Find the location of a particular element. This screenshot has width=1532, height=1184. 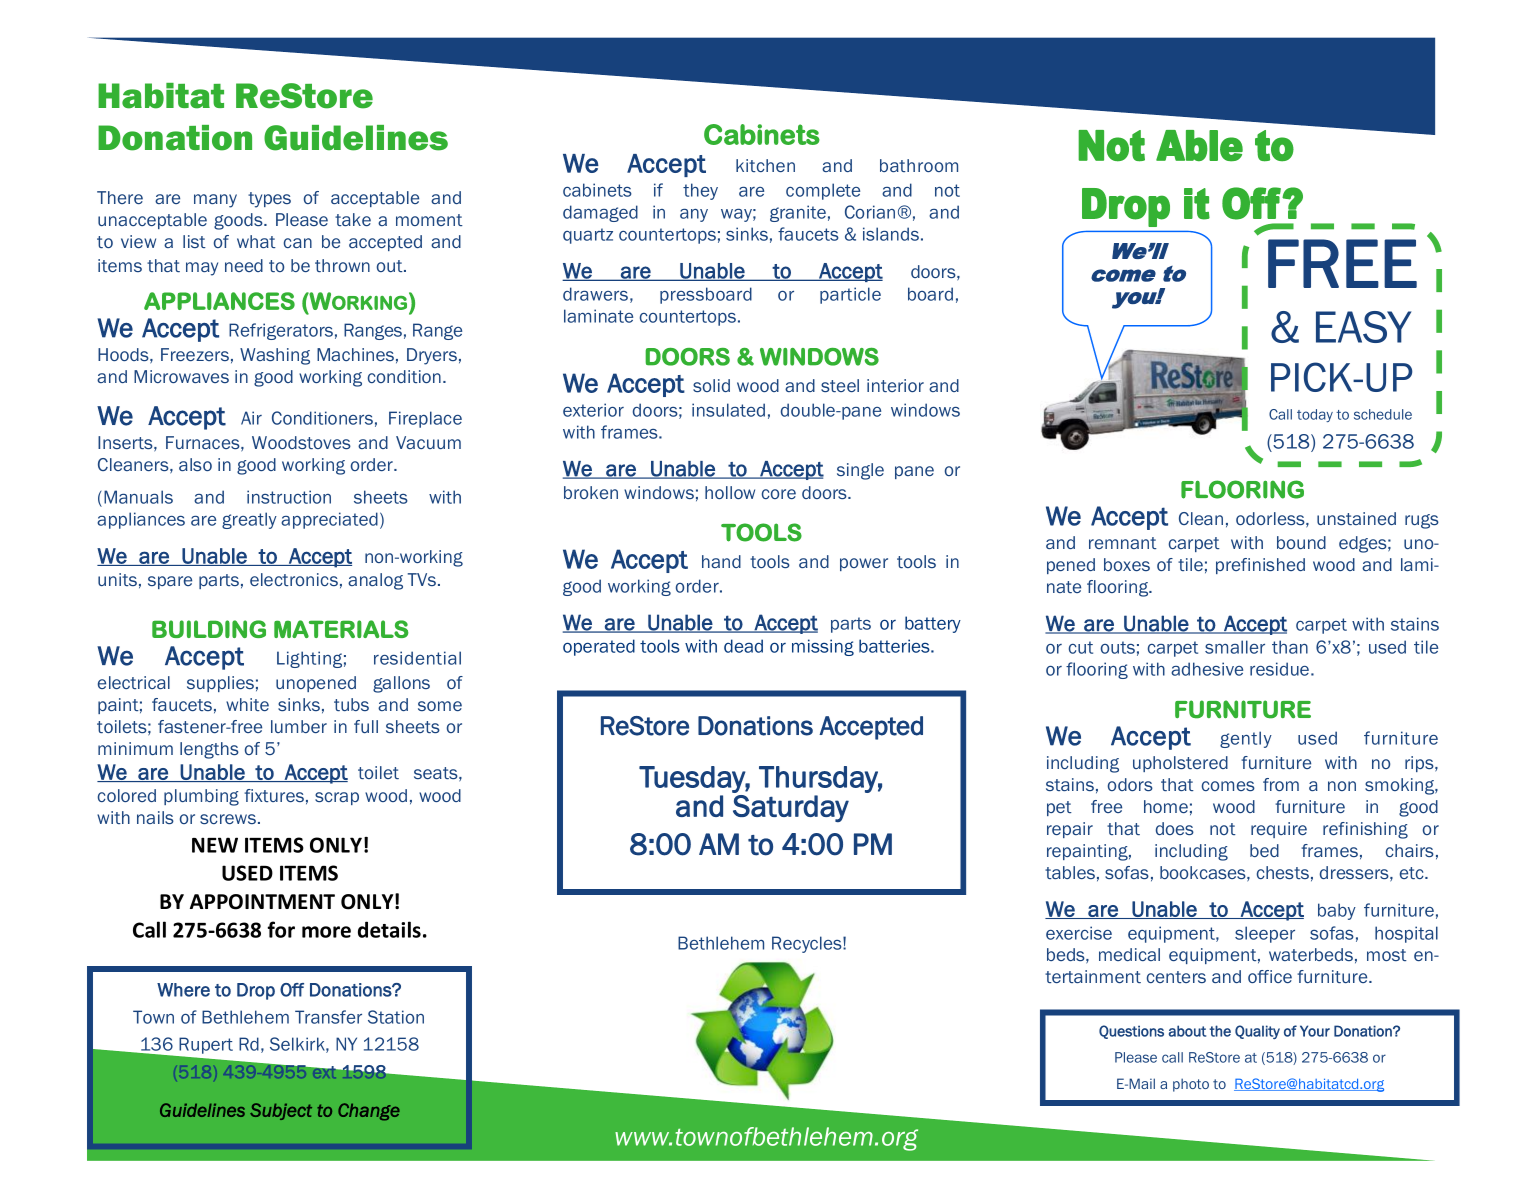

Subject is located at coordinates (281, 1111).
